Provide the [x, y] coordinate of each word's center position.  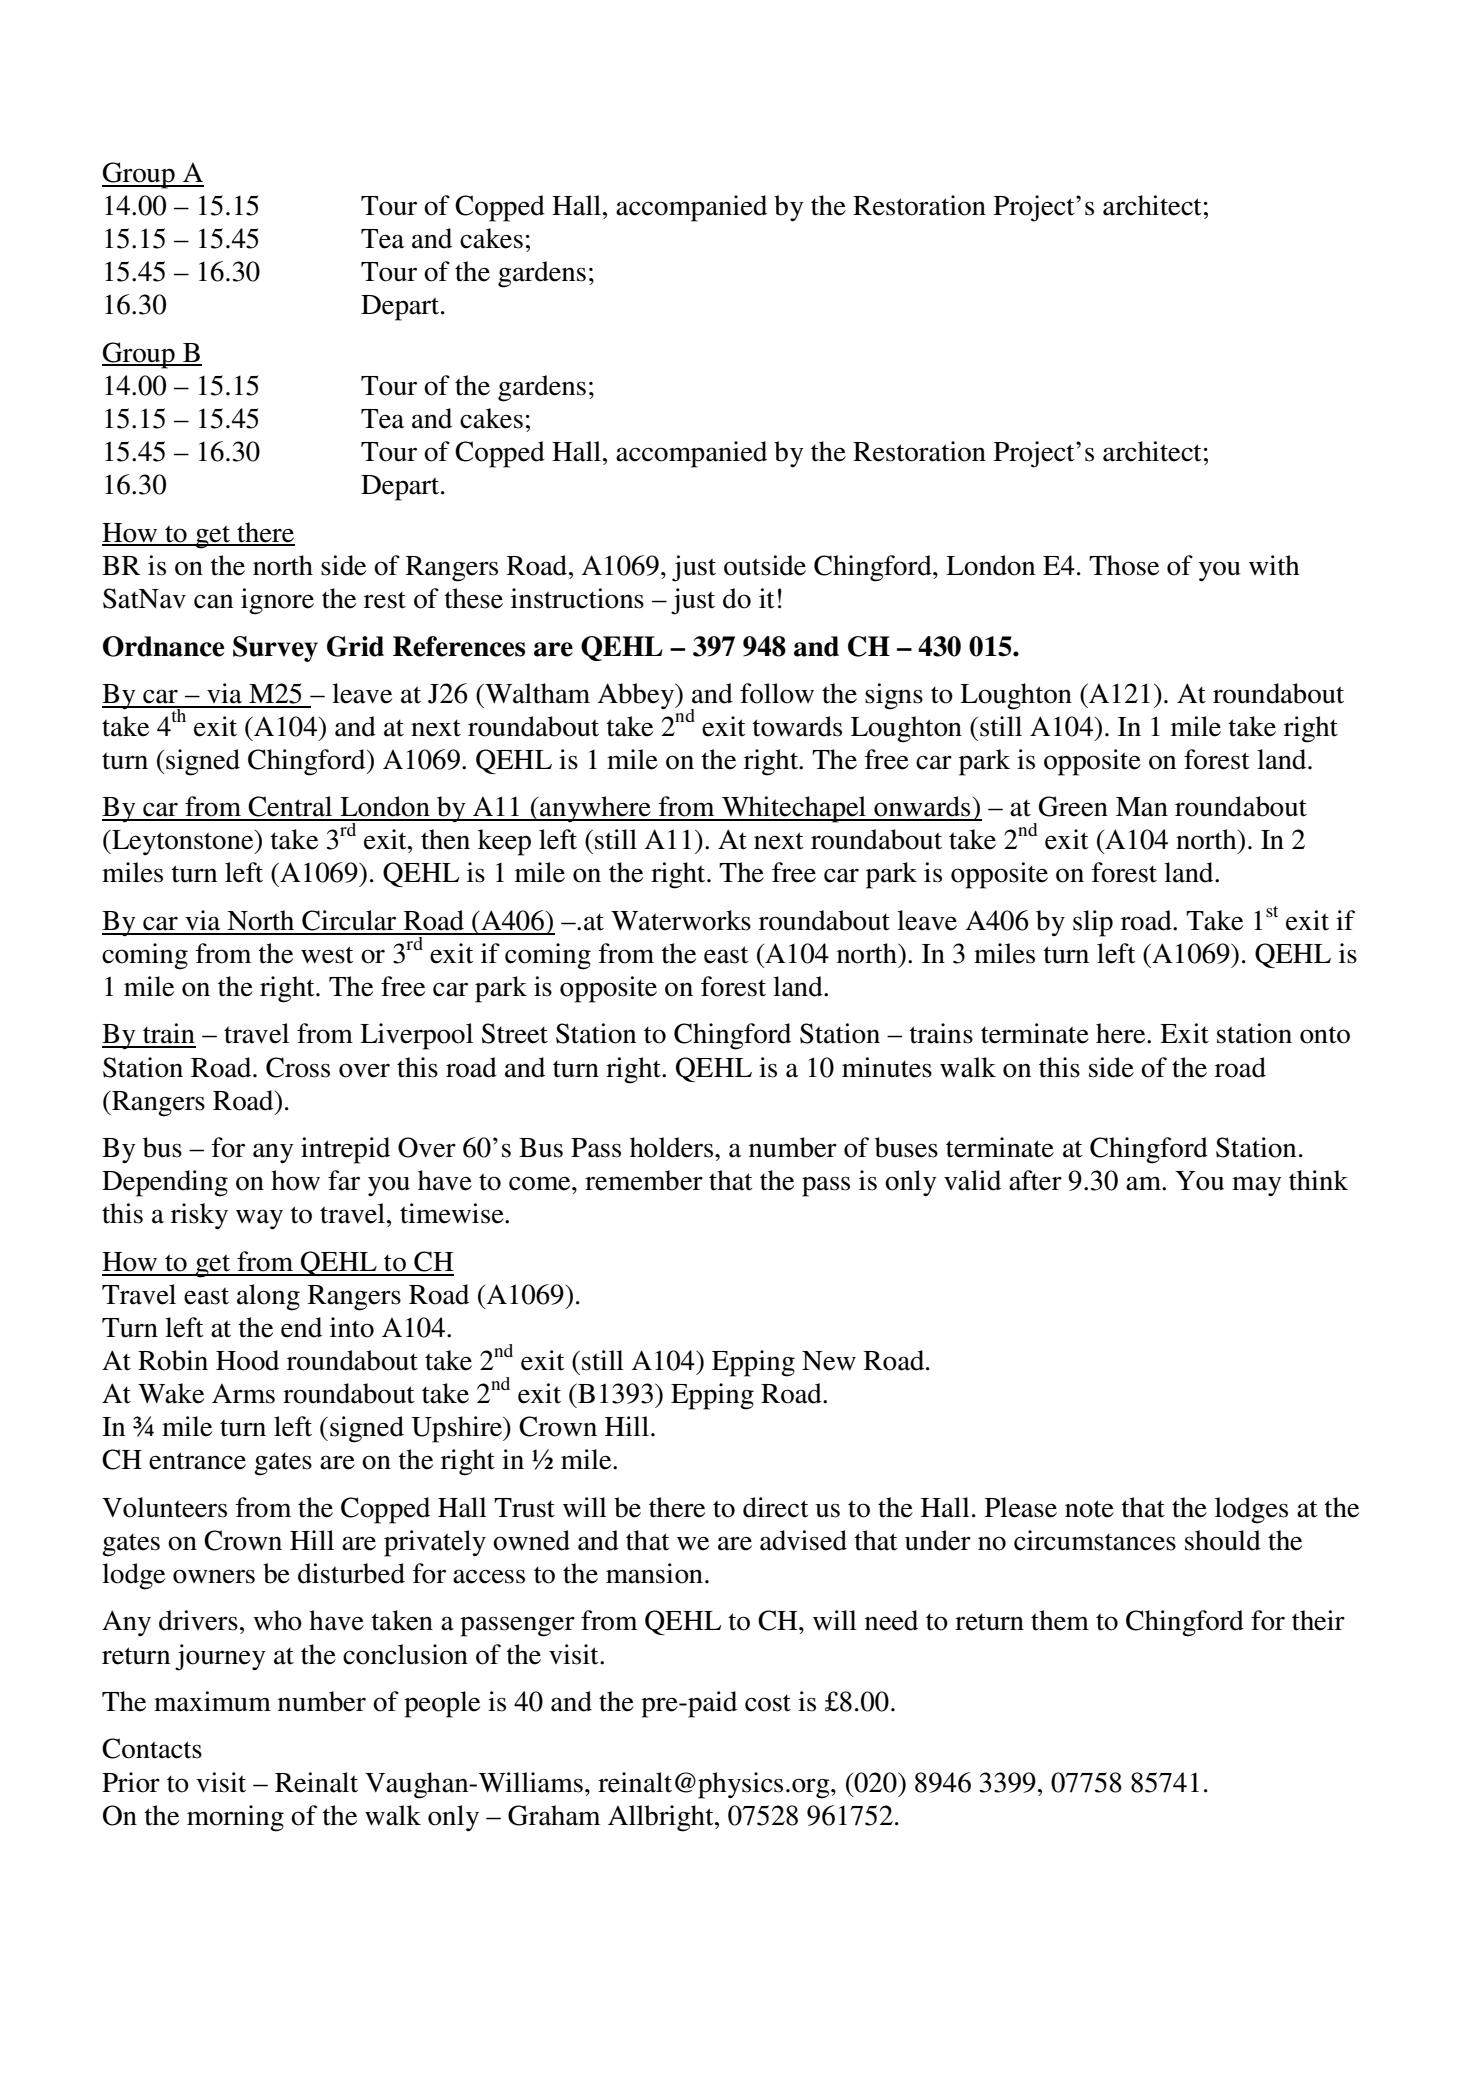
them [1060, 1620]
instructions [577, 598]
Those [1124, 565]
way [259, 1219]
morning [235, 1818]
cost [768, 1703]
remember [644, 1180]
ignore [277, 601]
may [1257, 1186]
